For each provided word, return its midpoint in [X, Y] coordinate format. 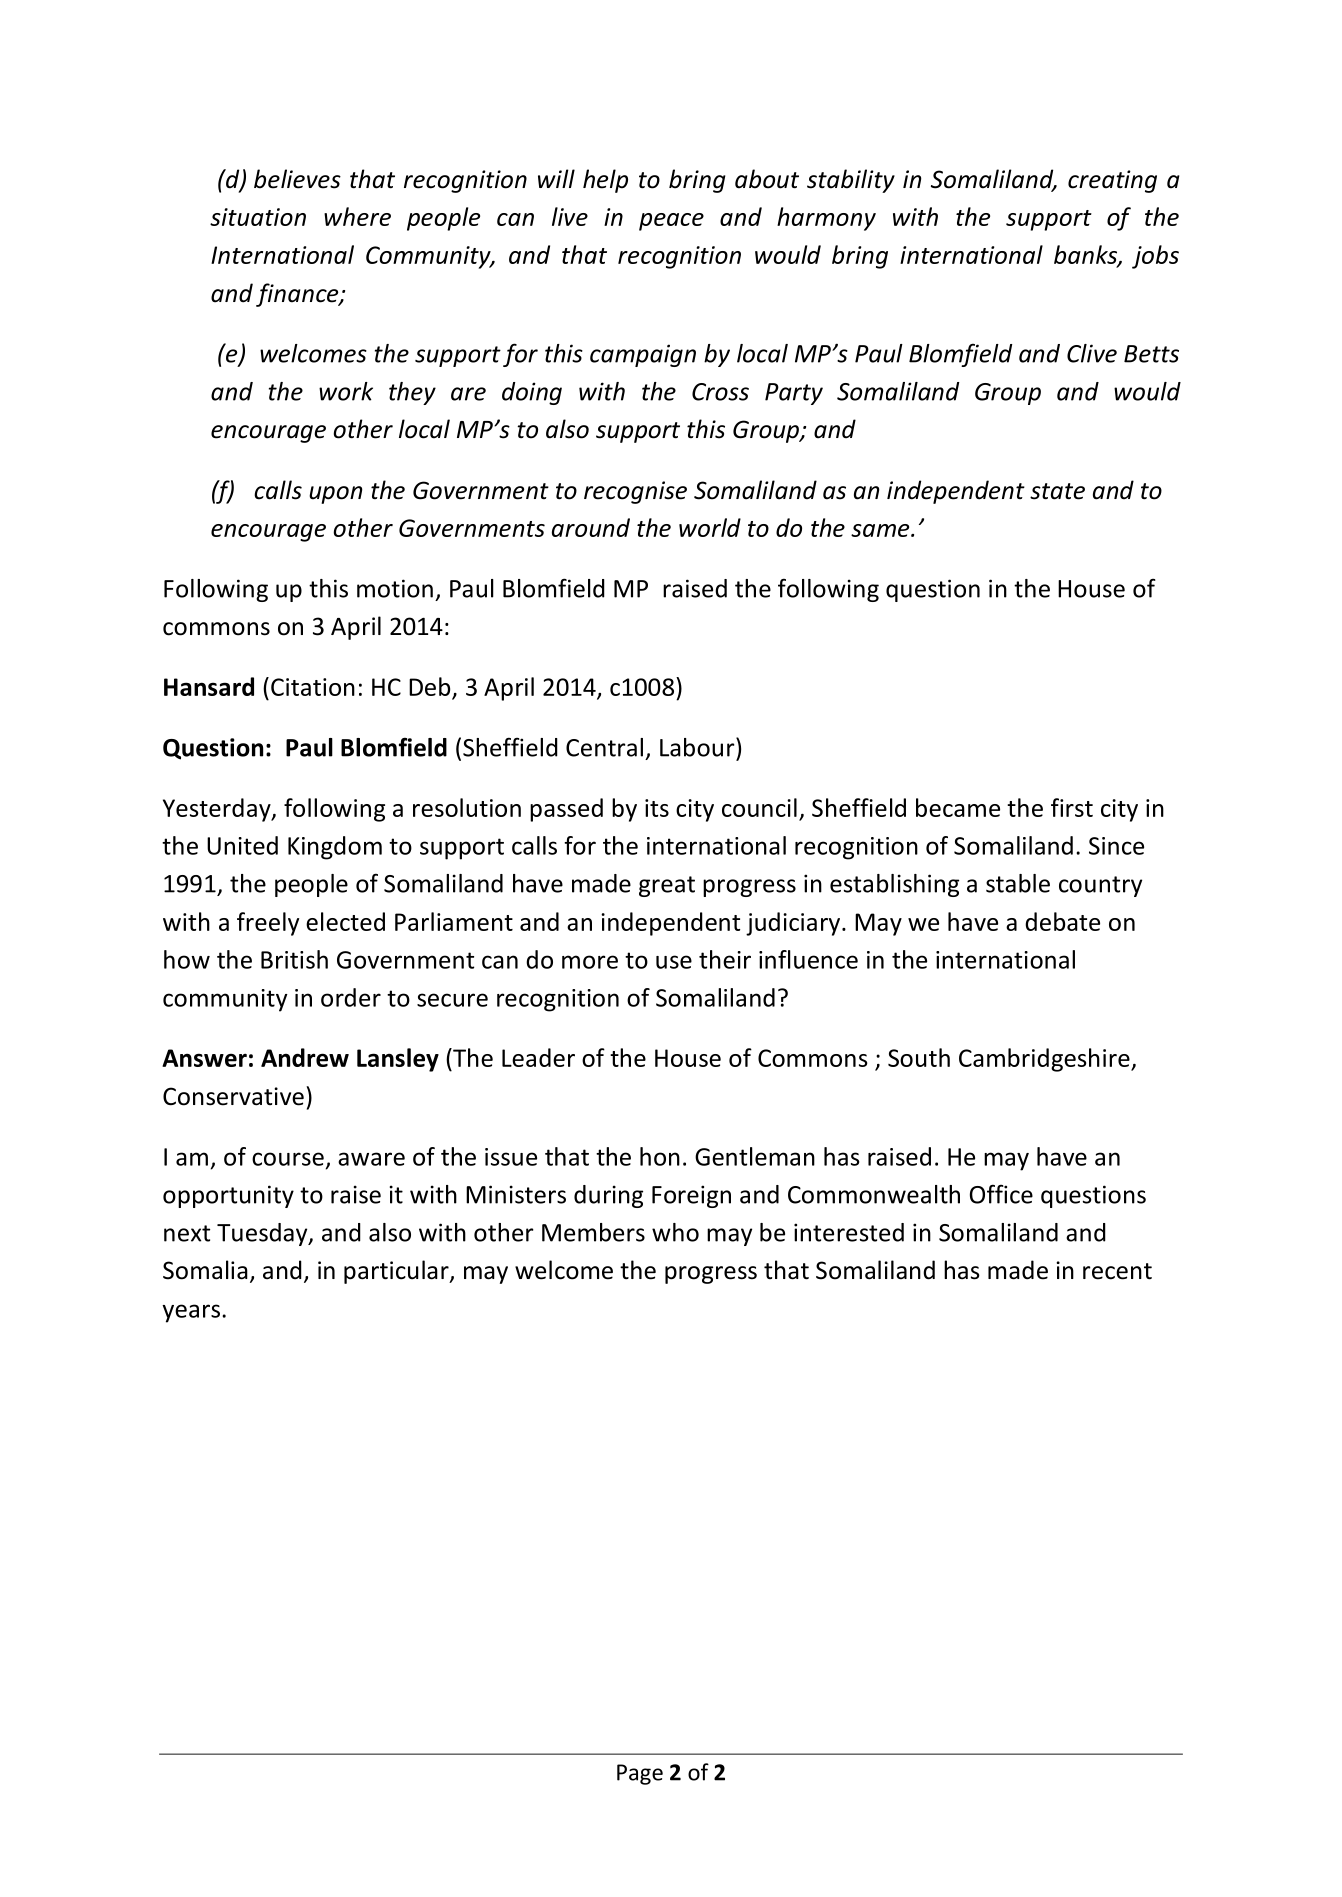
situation [258, 217]
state [1057, 491]
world [710, 527]
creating [1112, 181]
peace [671, 222]
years [191, 1313]
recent [1117, 1271]
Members [593, 1232]
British [294, 959]
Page [640, 1774]
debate [1062, 921]
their [725, 959]
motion [395, 588]
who [675, 1232]
